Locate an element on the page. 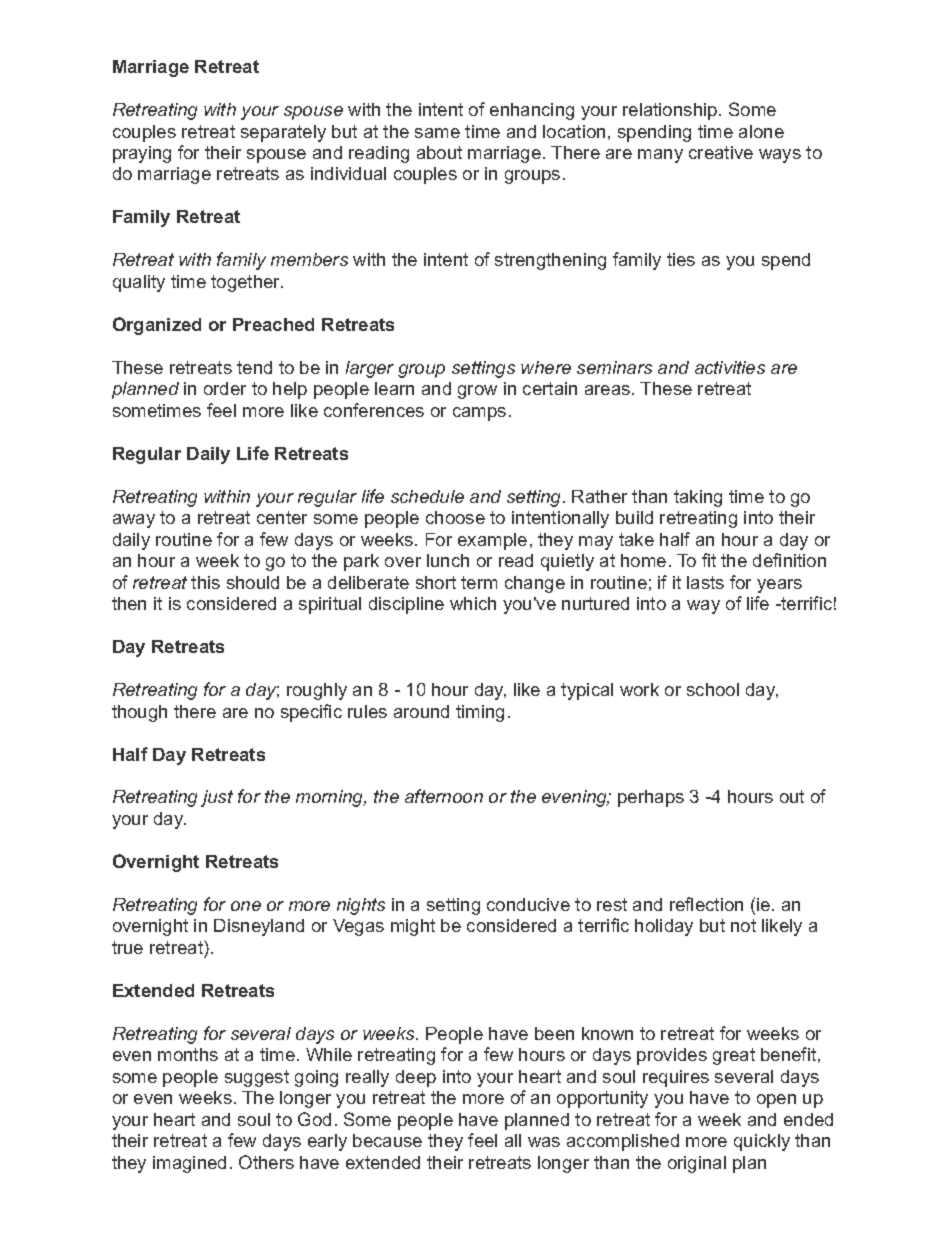  Disneyland is located at coordinates (259, 927).
